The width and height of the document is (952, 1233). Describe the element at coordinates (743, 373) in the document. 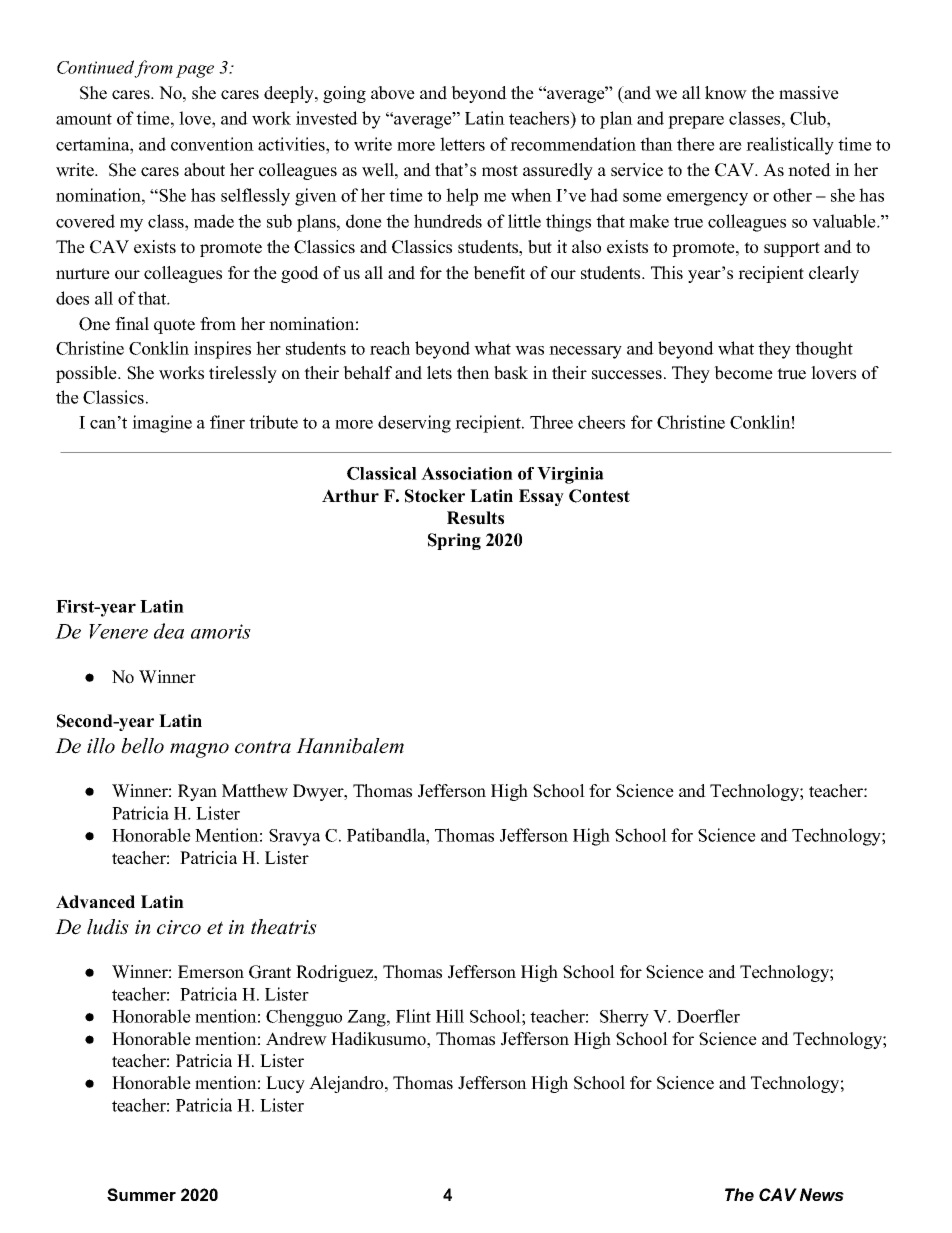

I see `become` at that location.
